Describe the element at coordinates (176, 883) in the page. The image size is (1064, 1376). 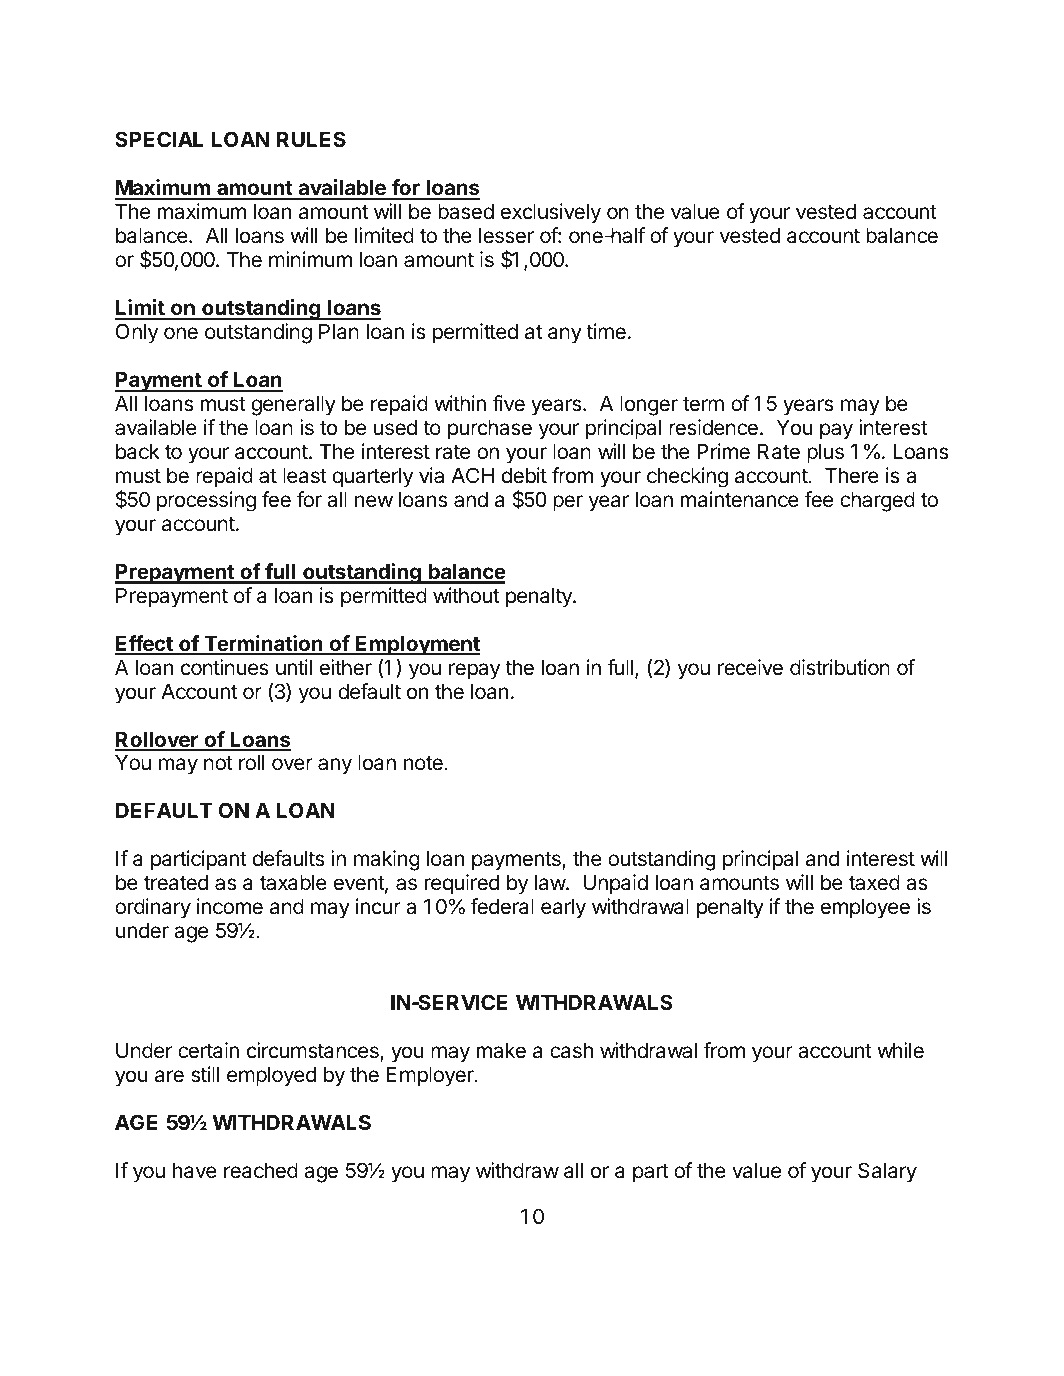
I see `treated` at that location.
